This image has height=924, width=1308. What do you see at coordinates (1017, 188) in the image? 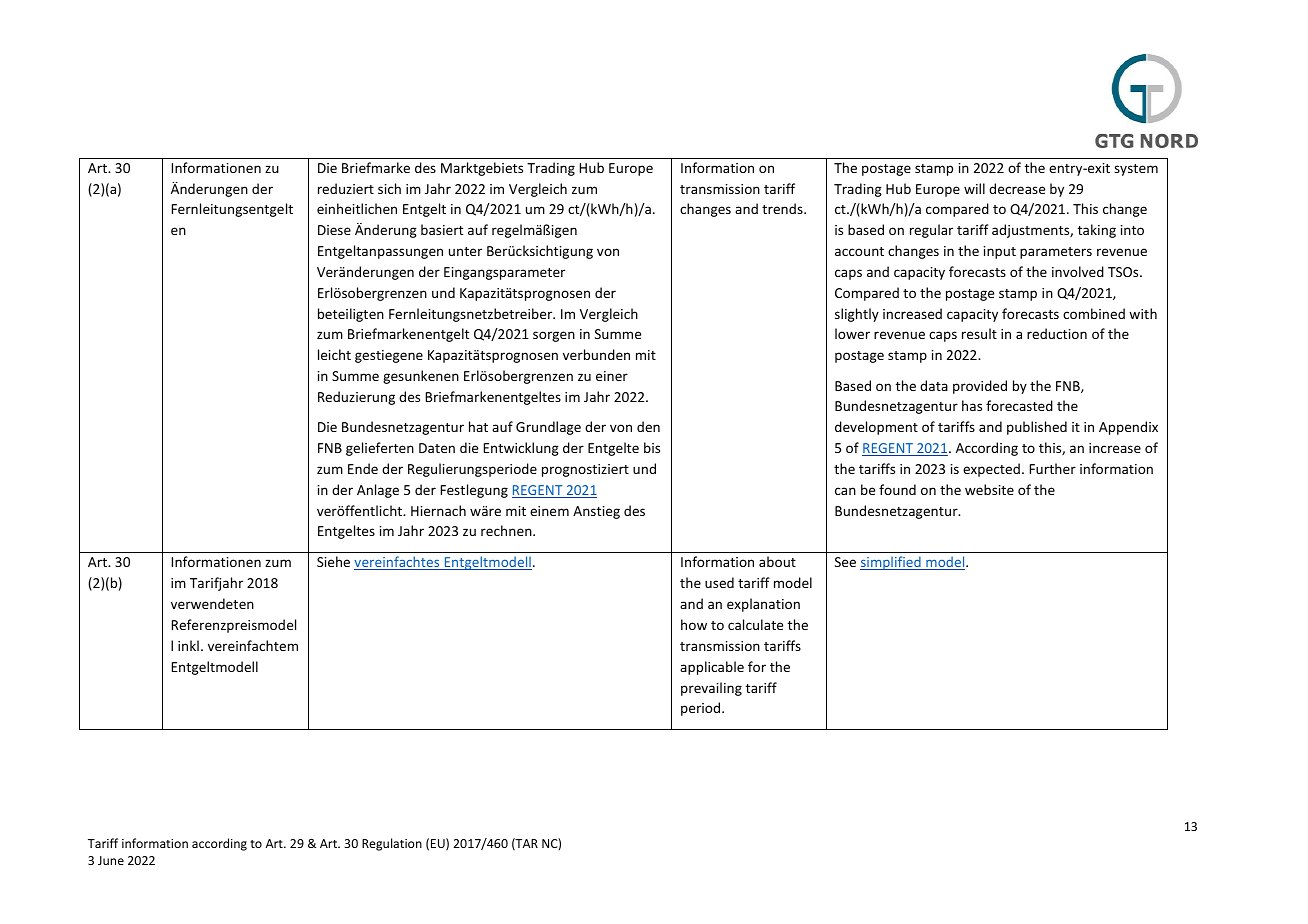
I see `decrease` at bounding box center [1017, 188].
